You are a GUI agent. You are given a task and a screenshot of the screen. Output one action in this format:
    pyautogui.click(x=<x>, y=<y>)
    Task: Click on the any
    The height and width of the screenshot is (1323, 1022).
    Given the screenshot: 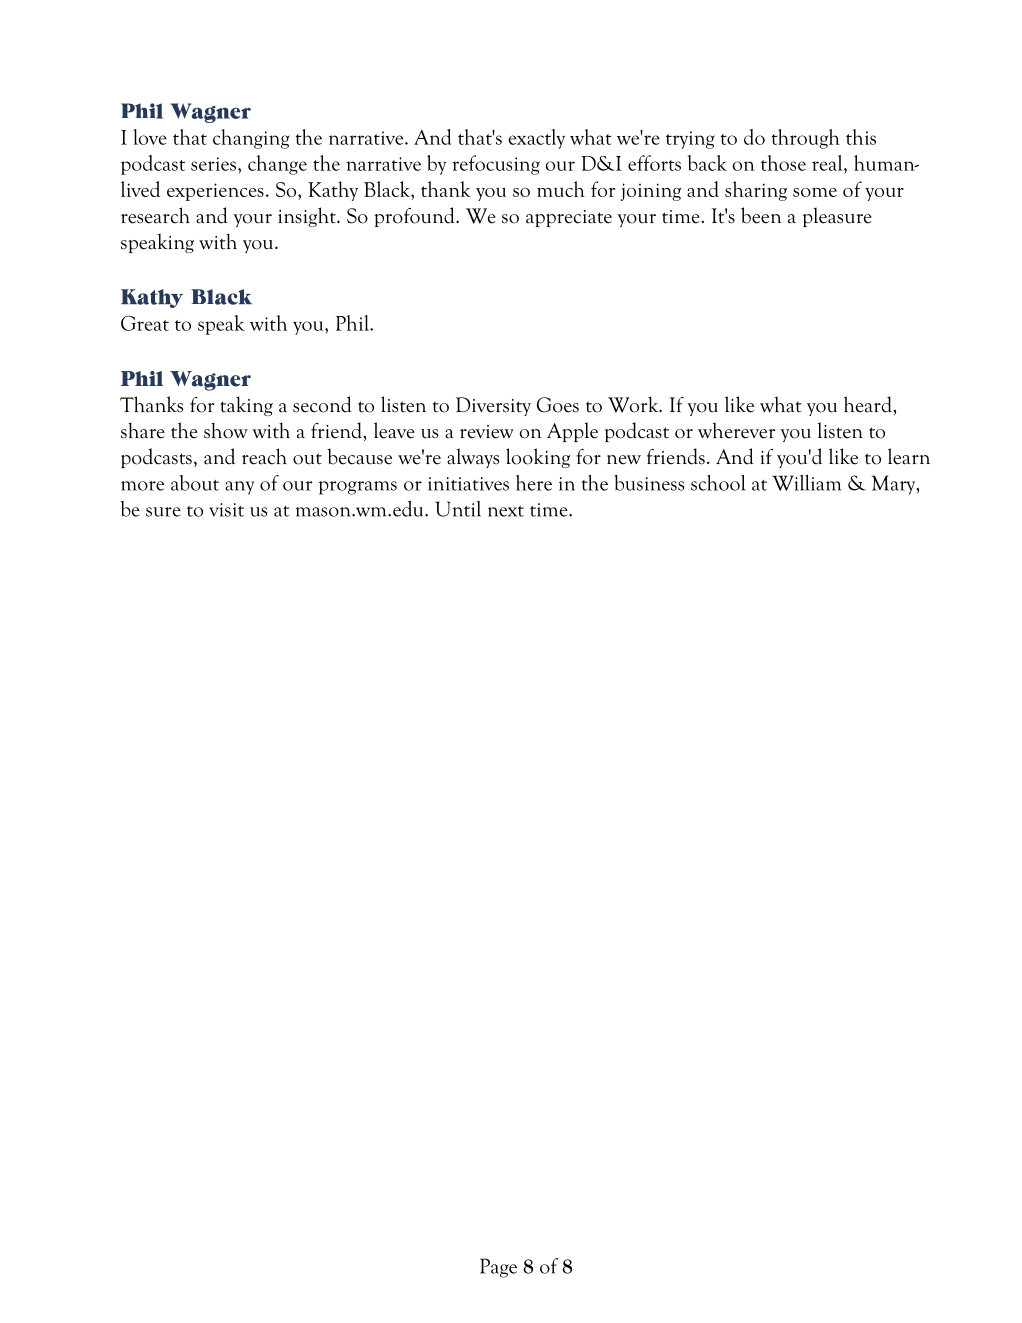 What is the action you would take?
    pyautogui.click(x=239, y=488)
